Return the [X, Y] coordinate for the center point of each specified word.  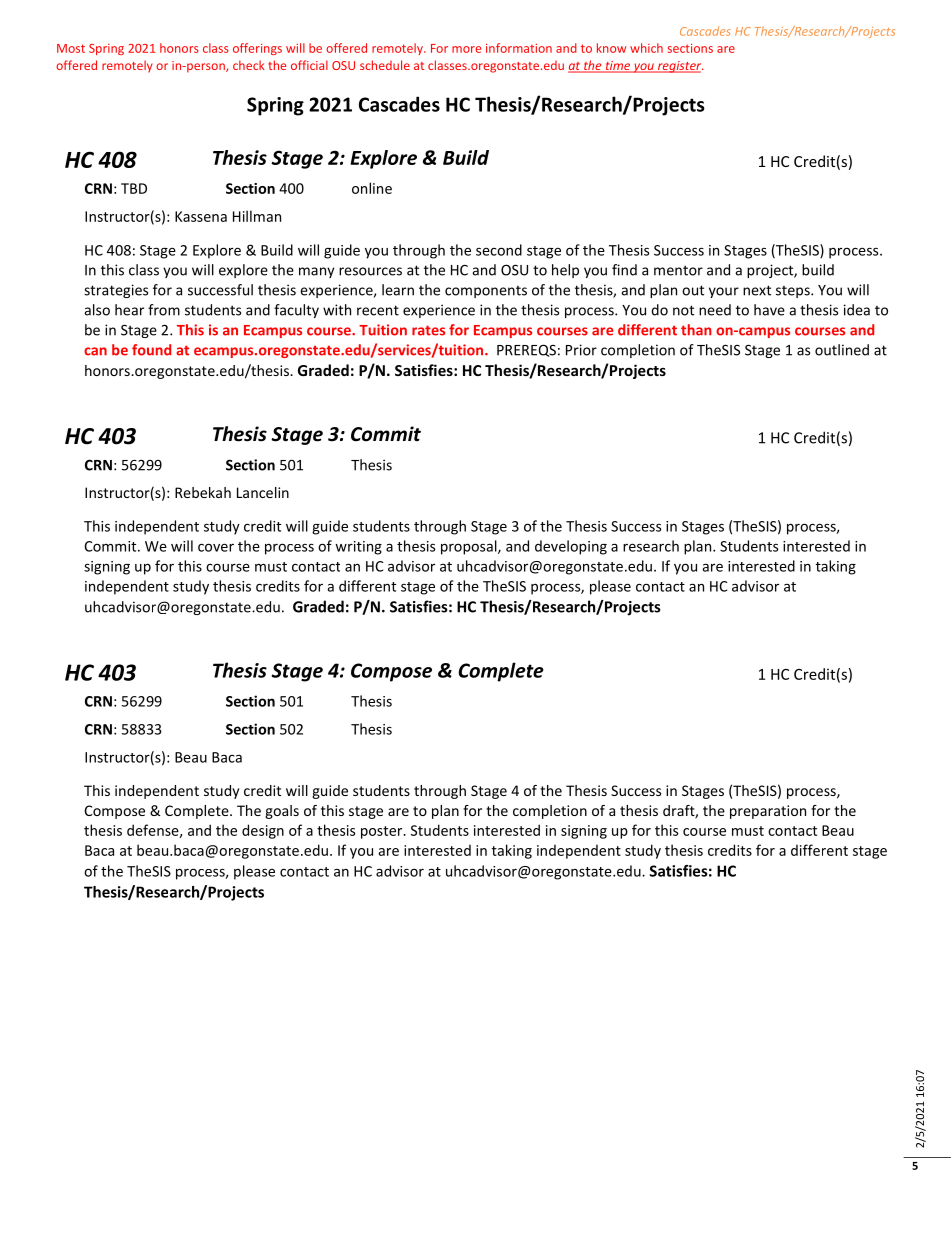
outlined [842, 350]
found [151, 350]
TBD [134, 188]
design [263, 831]
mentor [678, 270]
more [466, 49]
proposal [470, 547]
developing [571, 547]
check [249, 65]
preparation [768, 812]
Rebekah [203, 492]
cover [216, 547]
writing [358, 548]
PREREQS [526, 350]
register [679, 67]
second [499, 250]
